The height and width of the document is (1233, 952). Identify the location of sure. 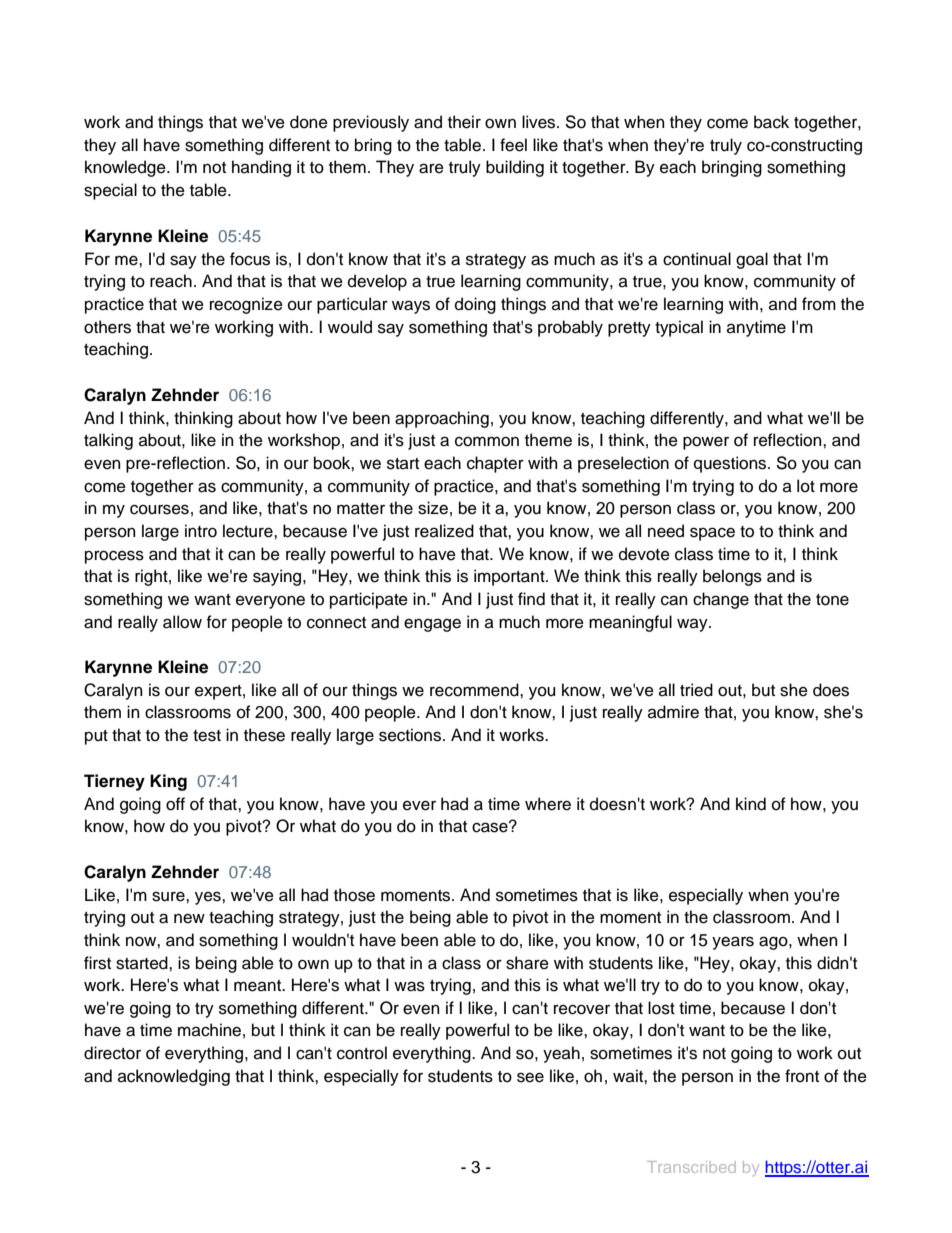
(169, 896).
